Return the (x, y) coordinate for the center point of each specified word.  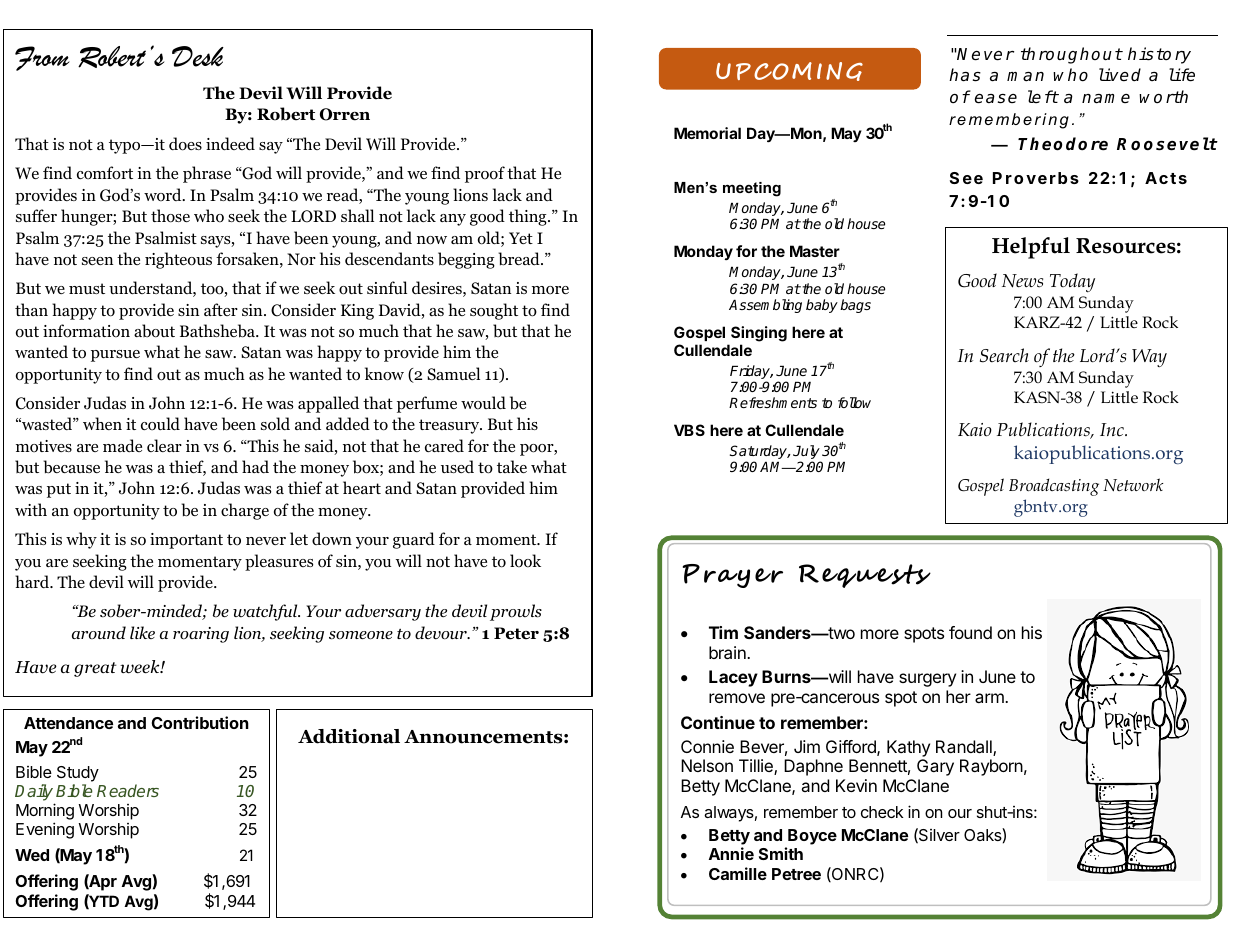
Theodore (1063, 144)
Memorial (707, 133)
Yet (521, 238)
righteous (178, 260)
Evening (45, 830)
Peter (516, 633)
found (970, 632)
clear (164, 445)
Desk (198, 56)
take (512, 466)
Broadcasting (1054, 487)
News (1022, 281)
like (142, 632)
